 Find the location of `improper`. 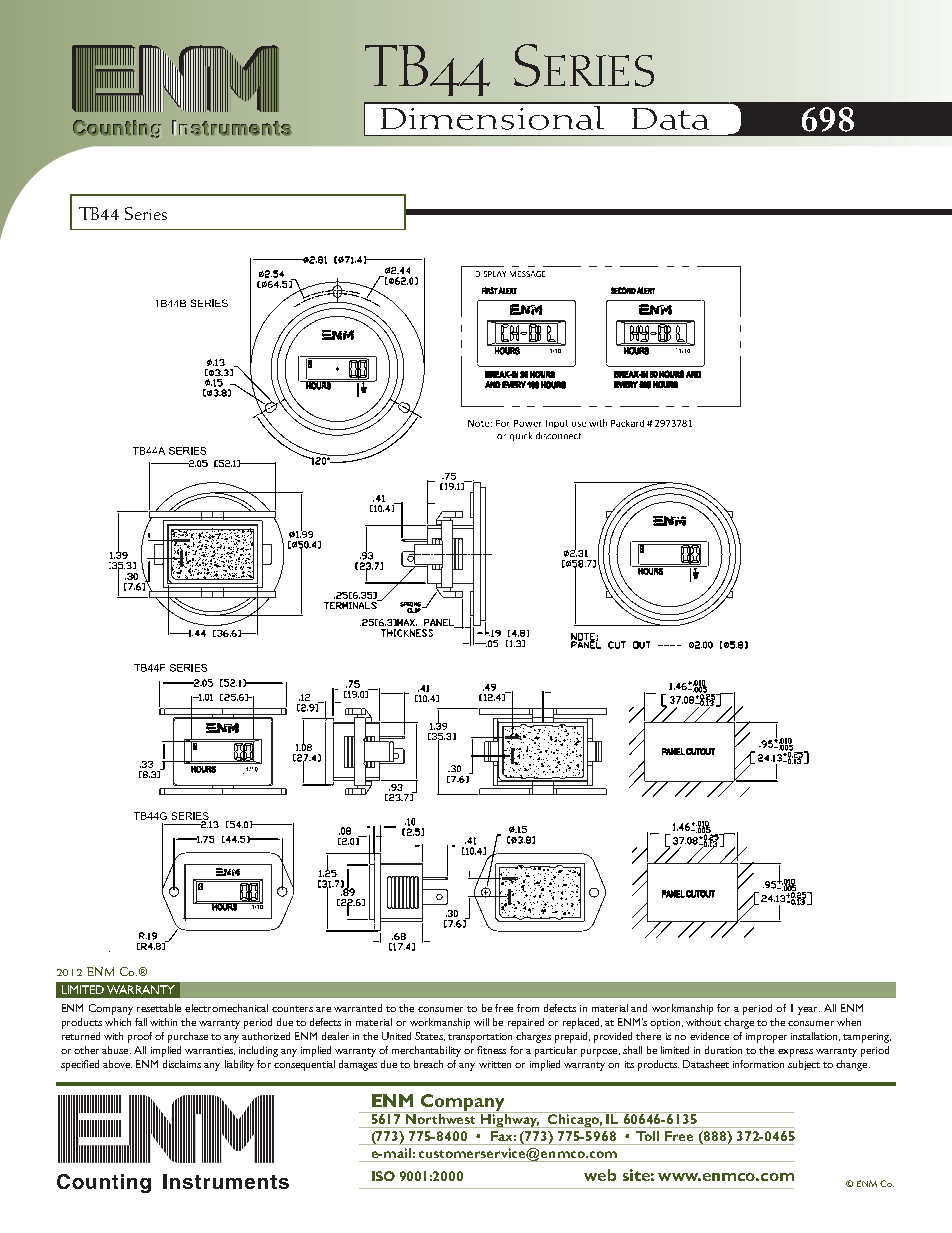

improper is located at coordinates (766, 1038).
